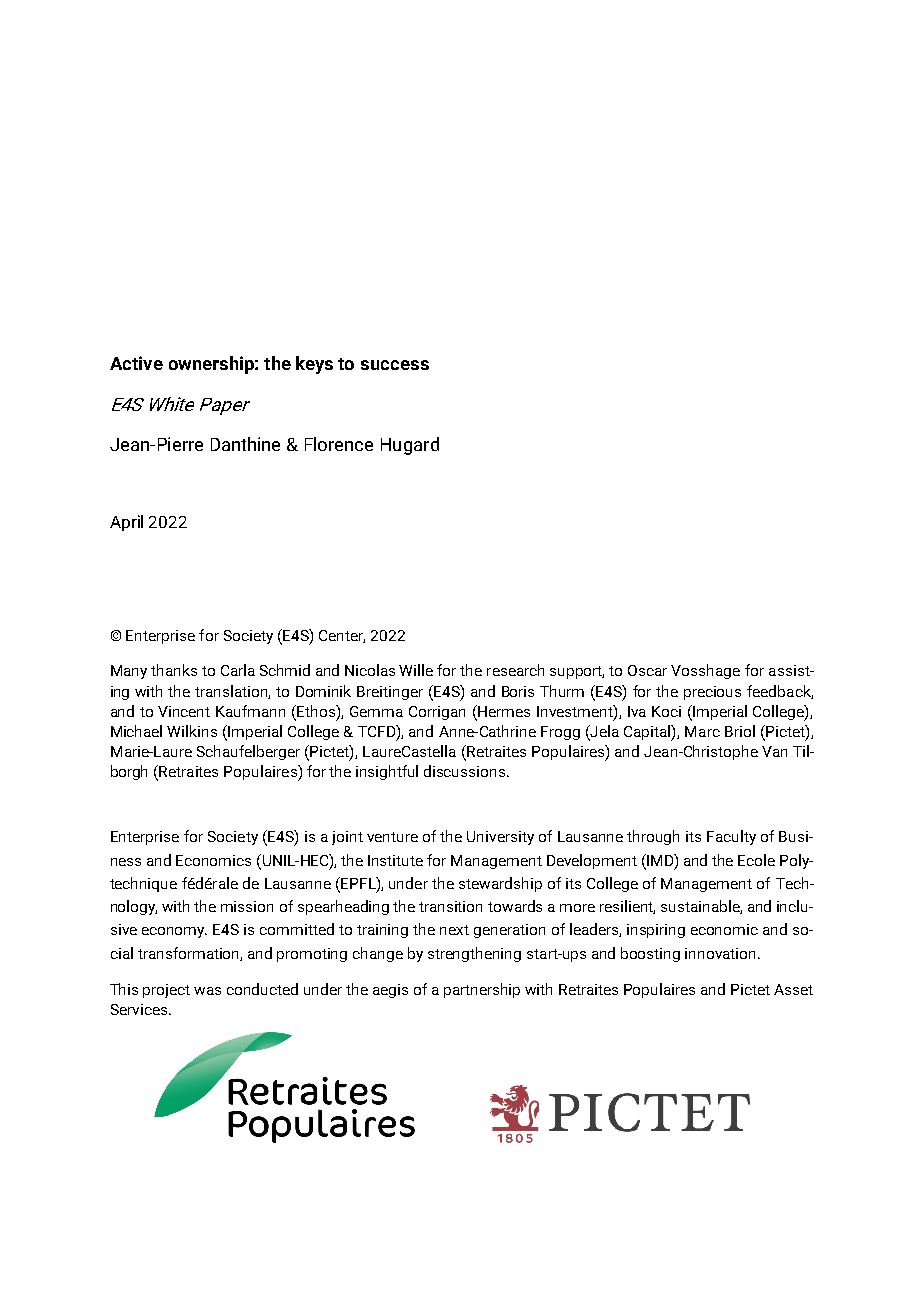 Image resolution: width=924 pixels, height=1308 pixels. Describe the element at coordinates (466, 771) in the screenshot. I see `discussions` at that location.
